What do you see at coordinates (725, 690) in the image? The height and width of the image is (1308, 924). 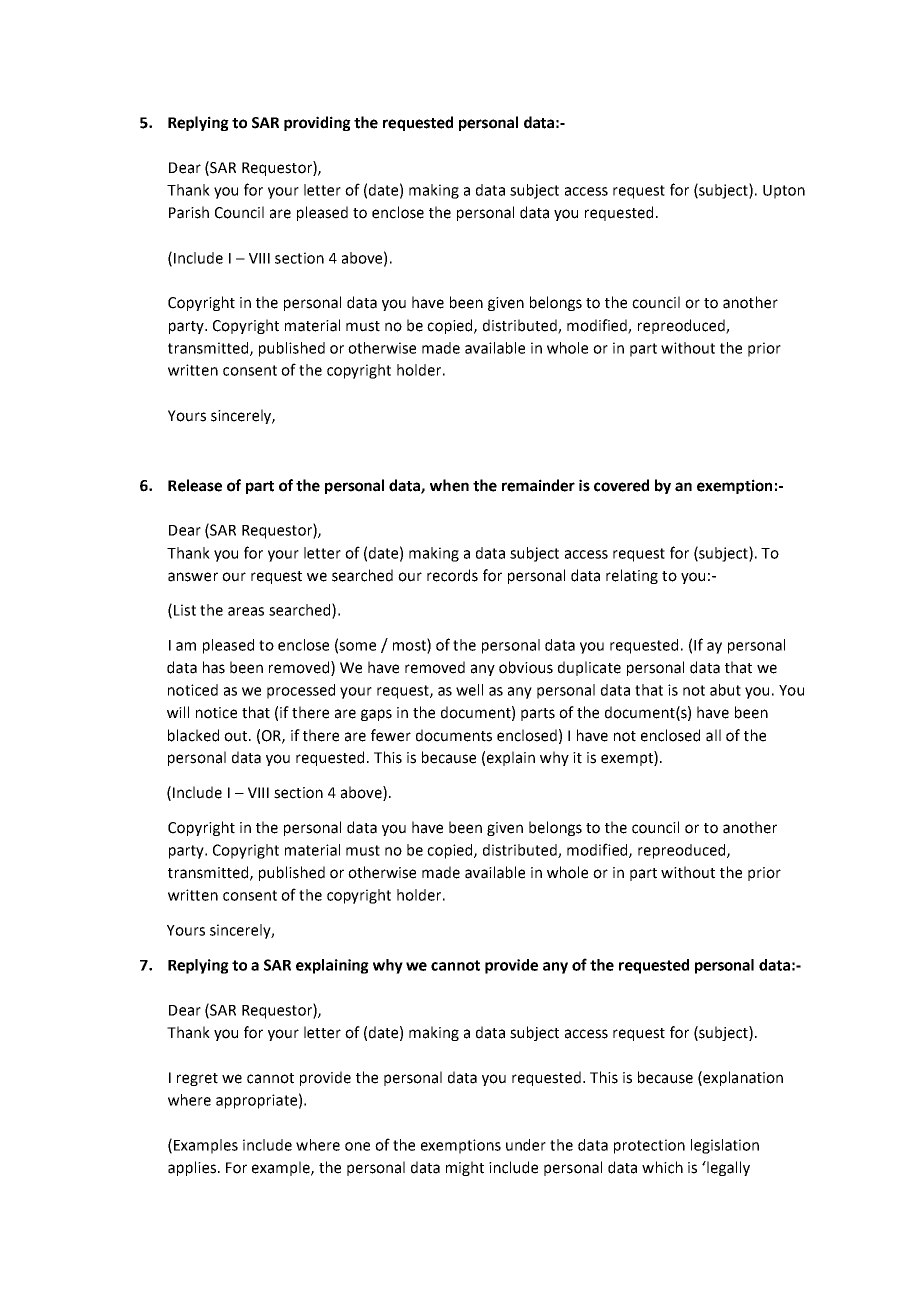 I see `abut` at bounding box center [725, 690].
